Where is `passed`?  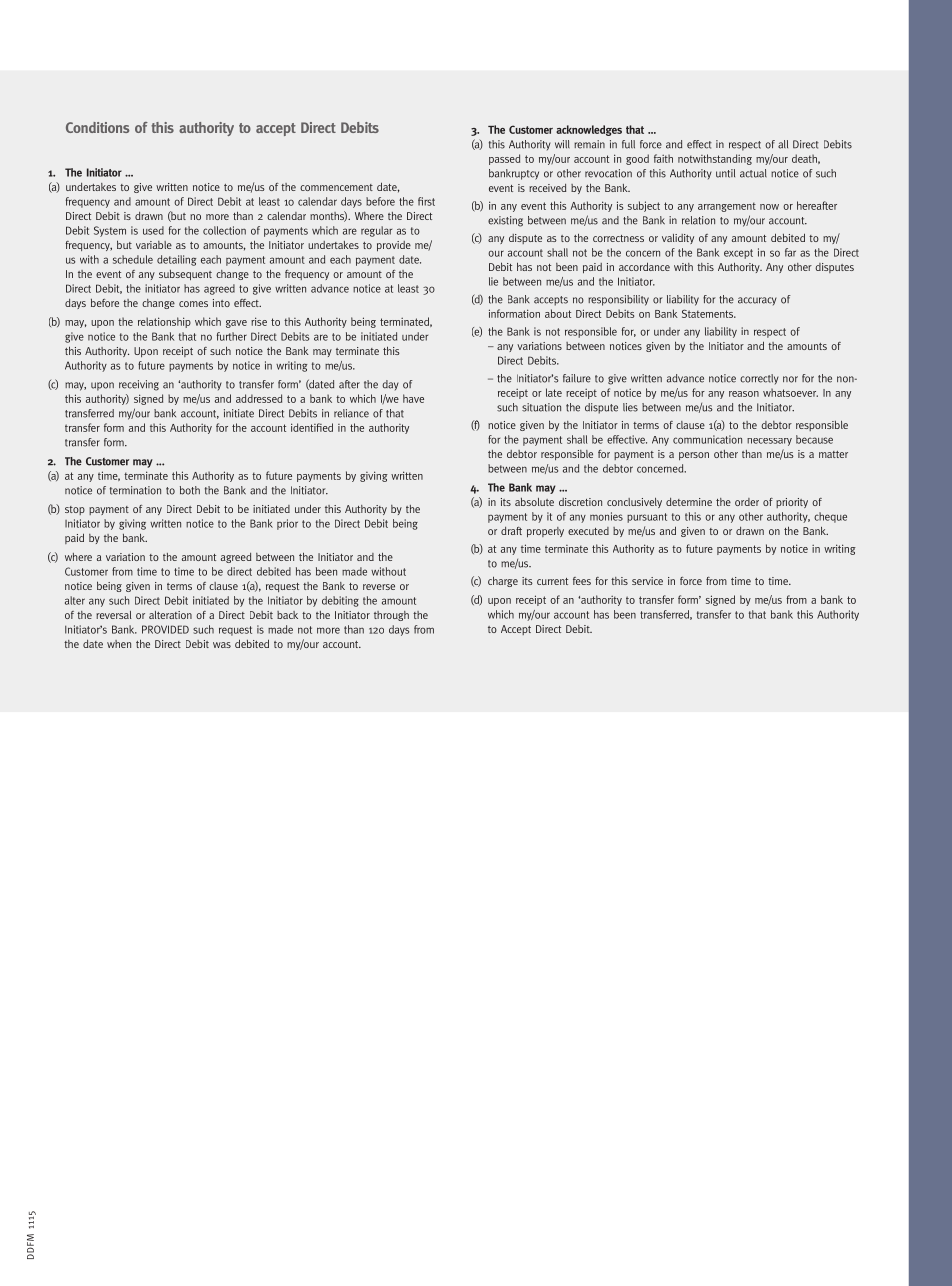 passed is located at coordinates (504, 159).
